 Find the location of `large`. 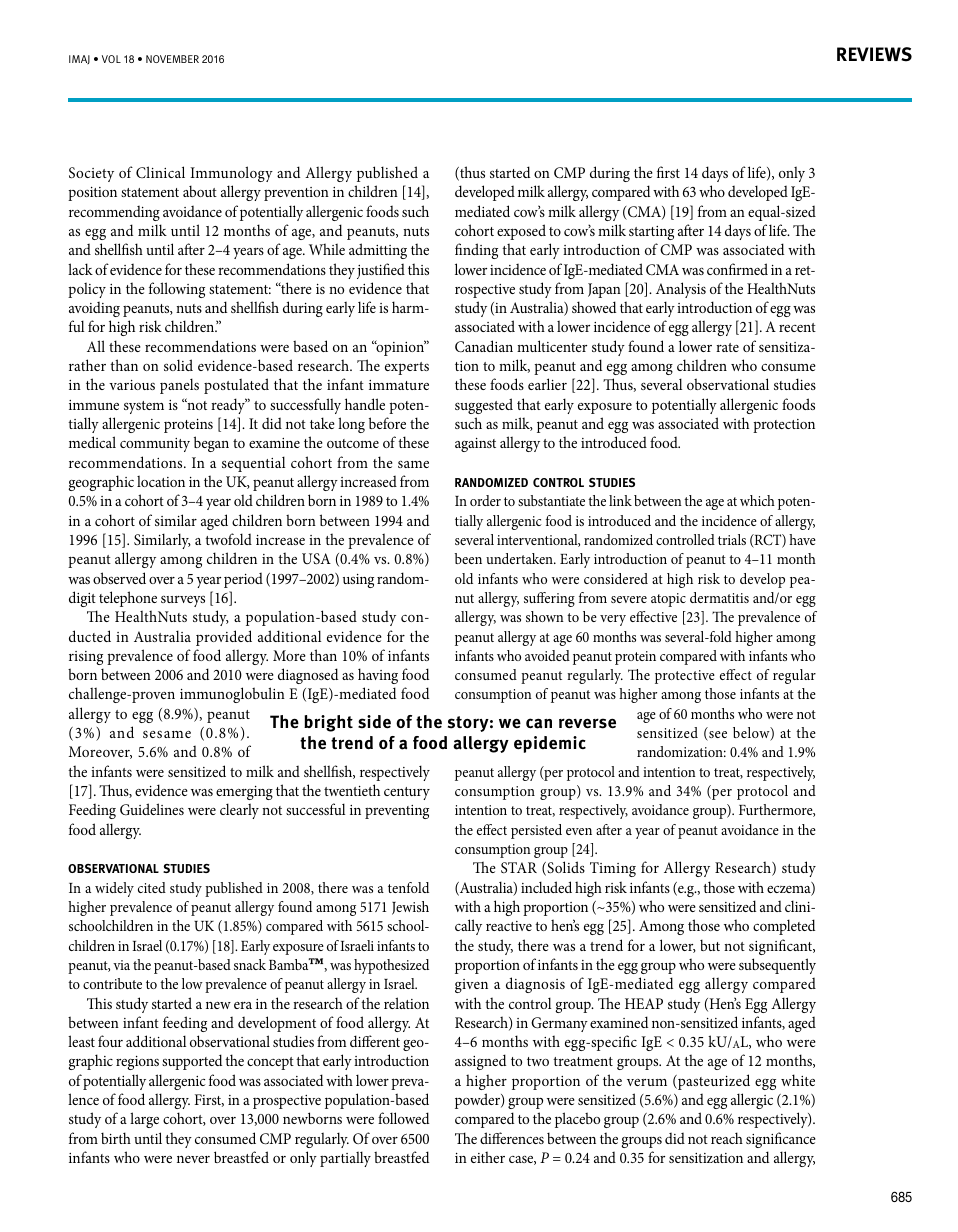

large is located at coordinates (144, 1120).
